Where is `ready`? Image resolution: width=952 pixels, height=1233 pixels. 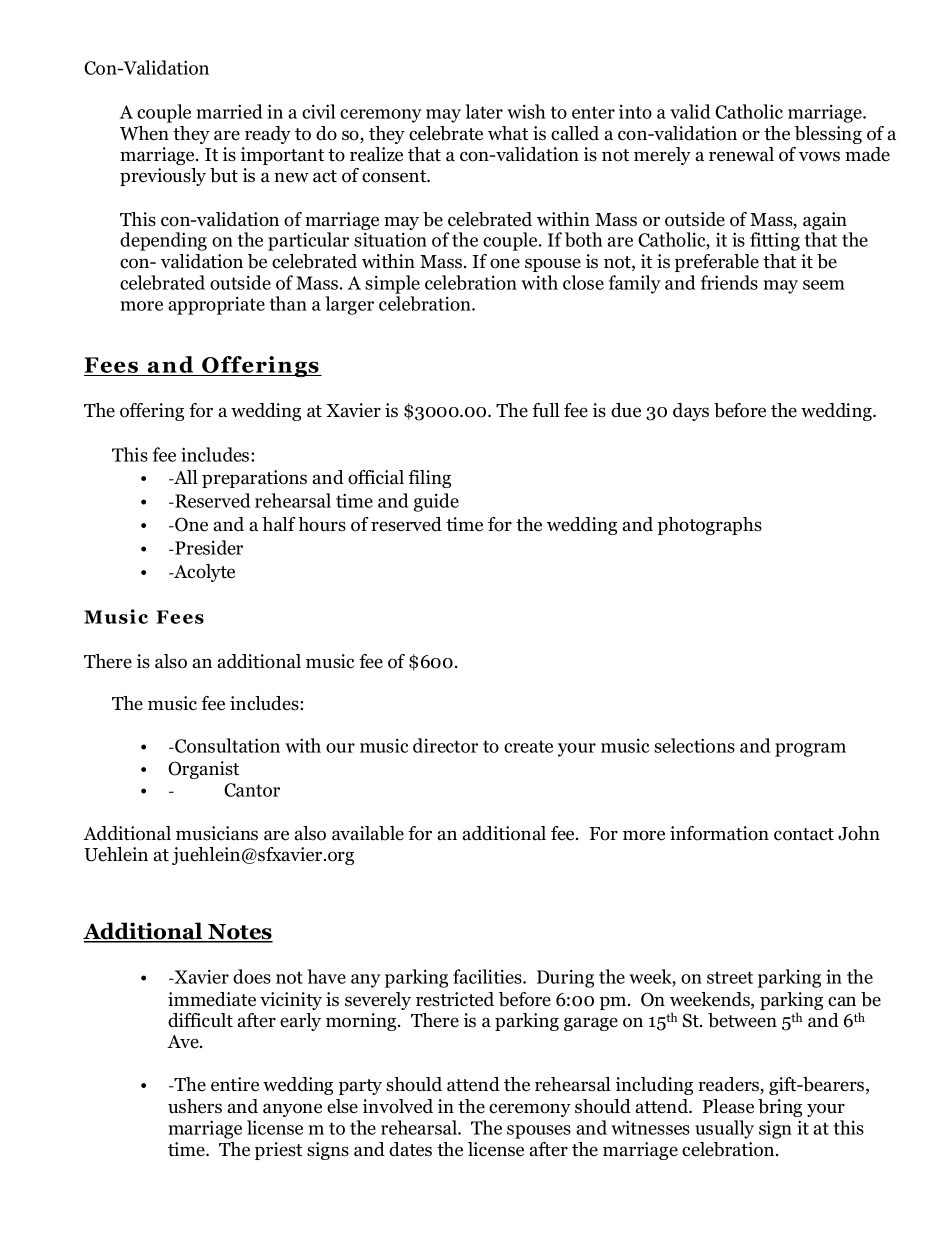
ready is located at coordinates (268, 135).
